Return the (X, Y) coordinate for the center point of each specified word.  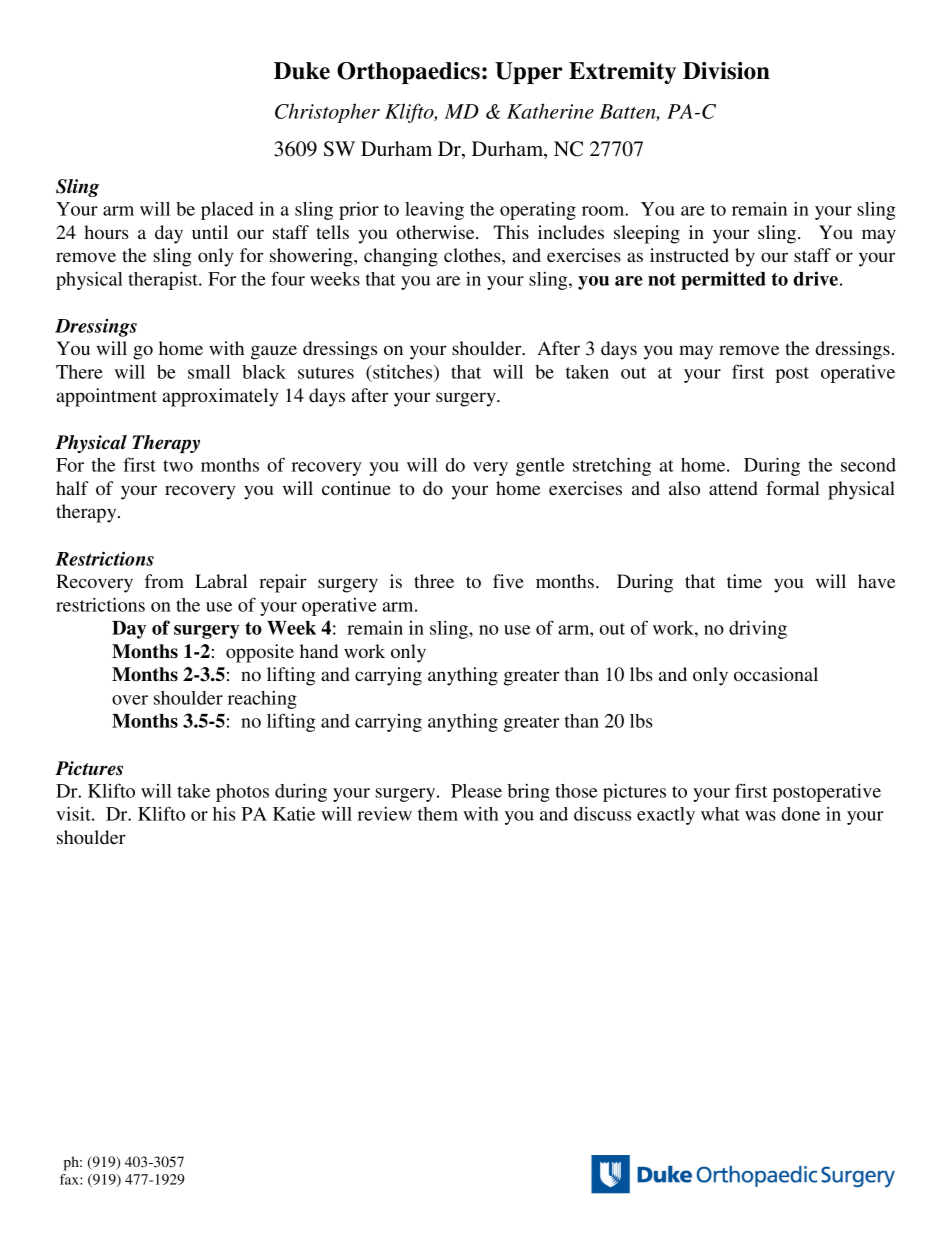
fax (70, 1179)
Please (476, 791)
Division (726, 71)
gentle (540, 467)
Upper (529, 73)
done (801, 814)
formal (793, 488)
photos (242, 793)
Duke (302, 71)
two (178, 466)
